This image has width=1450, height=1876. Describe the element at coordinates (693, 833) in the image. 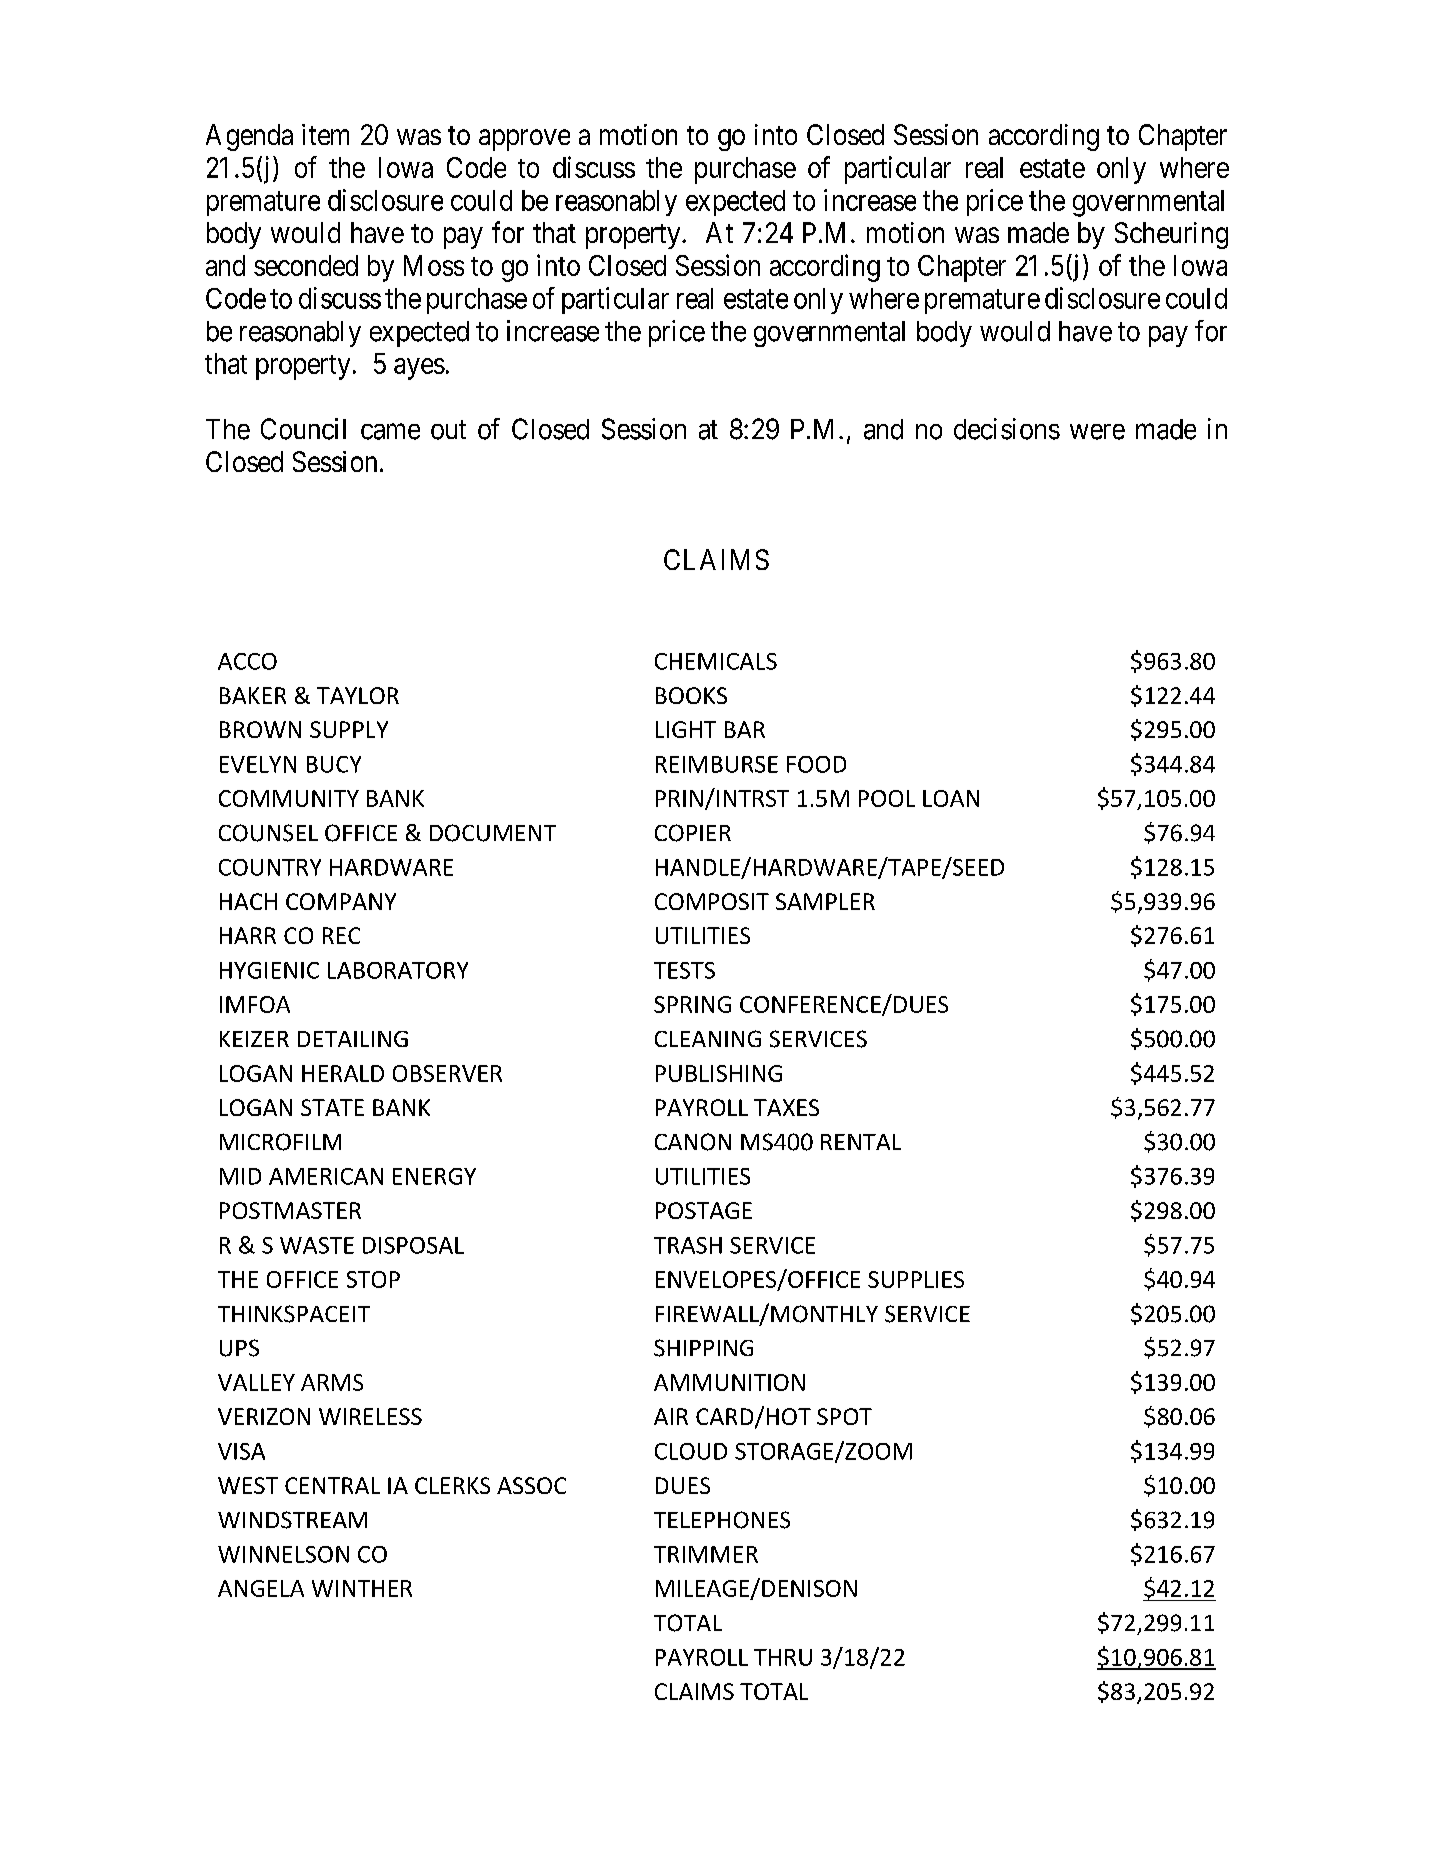

I see `COPIER` at that location.
